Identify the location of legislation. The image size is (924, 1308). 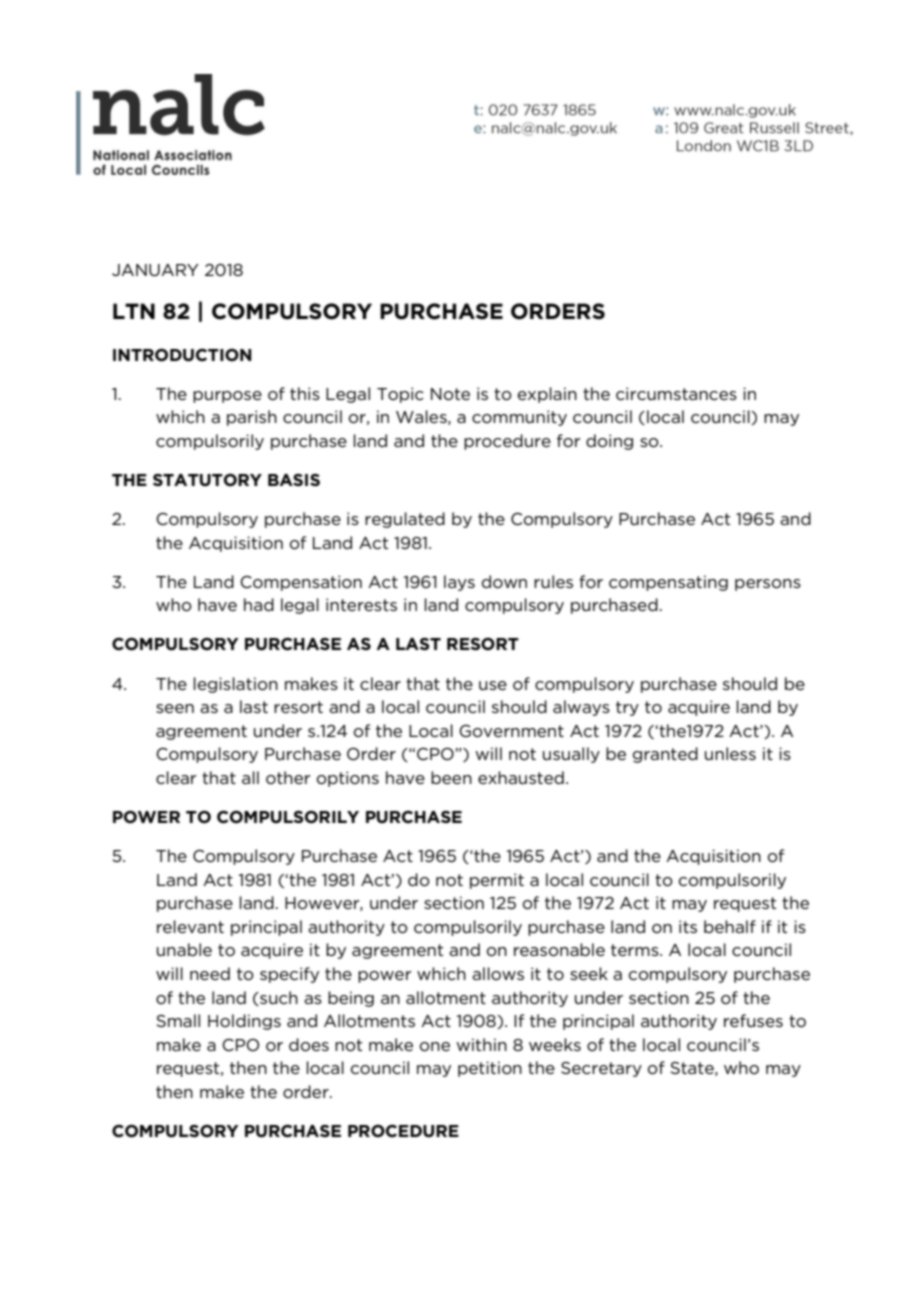
(235, 685).
